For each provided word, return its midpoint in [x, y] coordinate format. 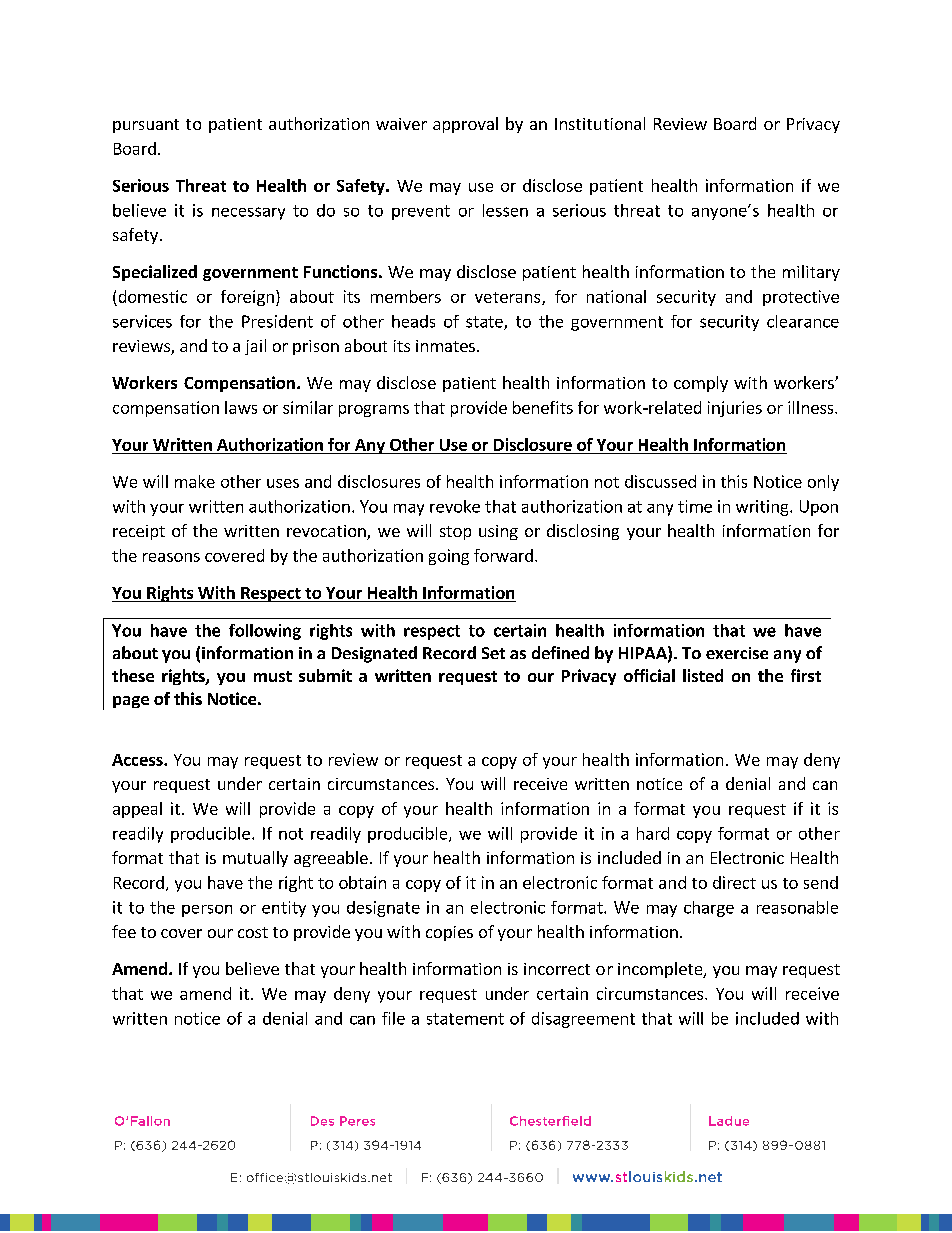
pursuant [146, 126]
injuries [735, 409]
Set [493, 653]
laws [241, 407]
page [131, 702]
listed [703, 675]
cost [253, 932]
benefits [543, 407]
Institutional [600, 123]
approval [465, 125]
